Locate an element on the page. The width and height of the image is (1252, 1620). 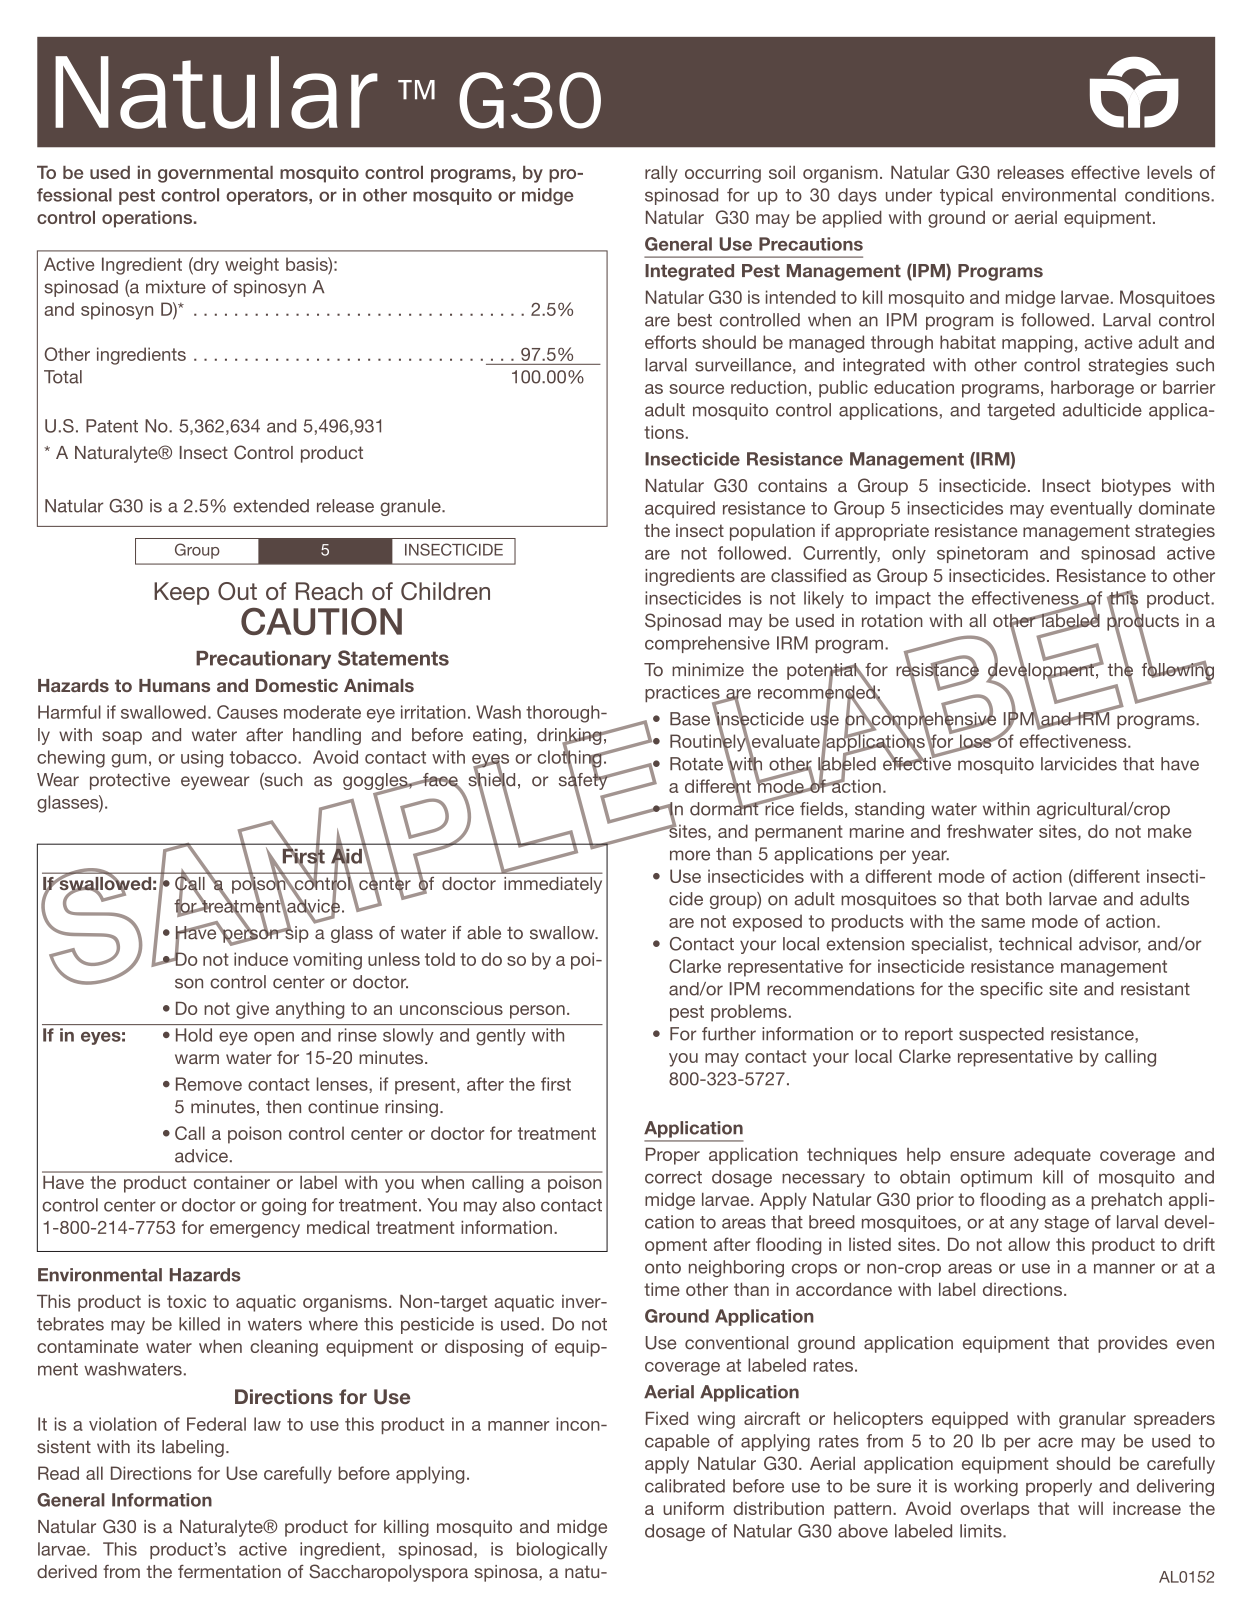
both is located at coordinates (1024, 899).
